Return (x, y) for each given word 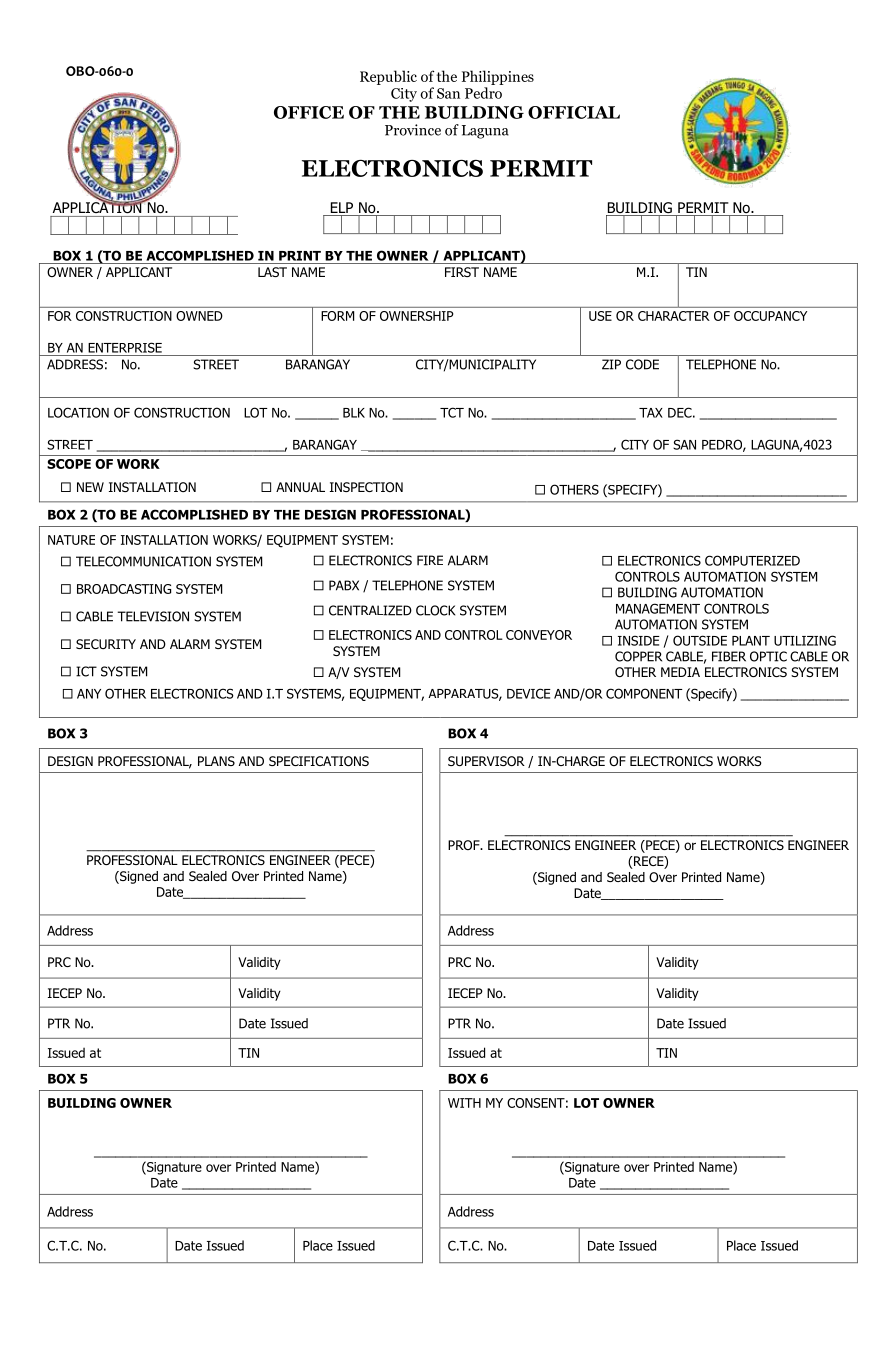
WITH (464, 1103)
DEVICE (529, 693)
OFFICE (309, 112)
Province (413, 130)
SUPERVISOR (486, 761)
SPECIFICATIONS (319, 761)
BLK (354, 413)
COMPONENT (644, 693)
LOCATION (78, 412)
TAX (651, 413)
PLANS (216, 761)
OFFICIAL (574, 112)
